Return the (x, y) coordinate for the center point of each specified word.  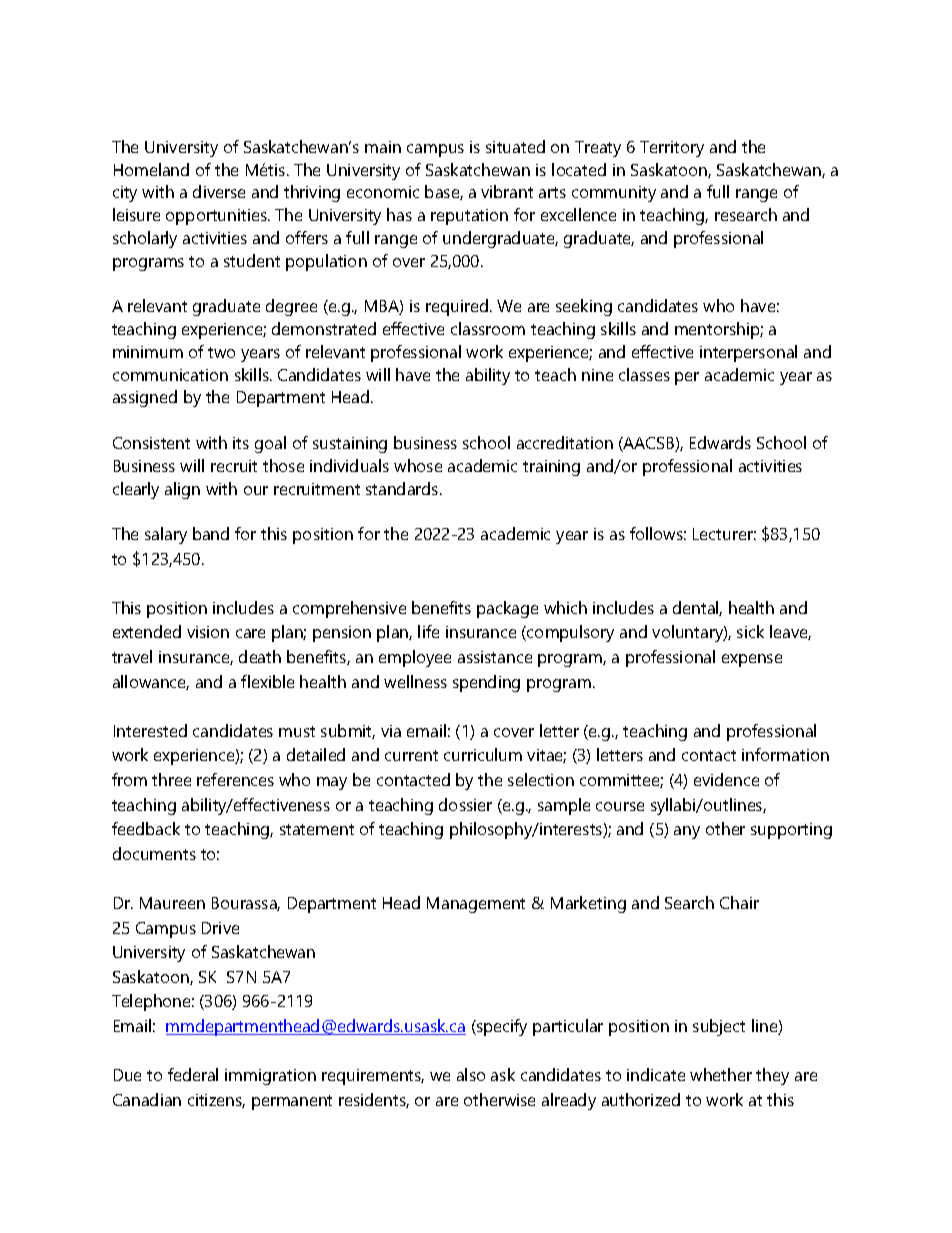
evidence (726, 779)
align (182, 490)
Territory (672, 149)
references (235, 779)
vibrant (507, 191)
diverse (219, 191)
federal (193, 1074)
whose (418, 465)
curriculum (483, 754)
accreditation (565, 442)
